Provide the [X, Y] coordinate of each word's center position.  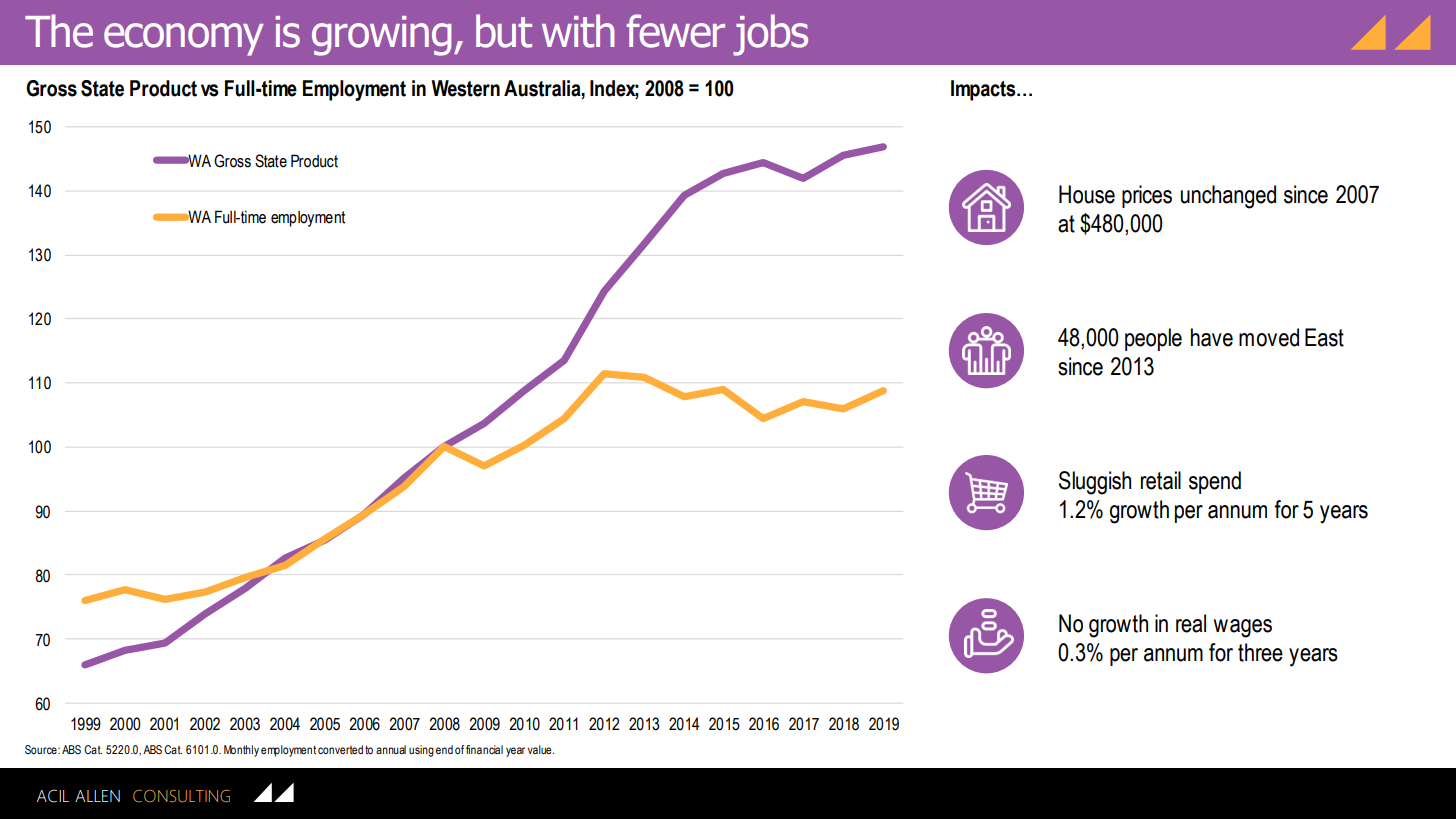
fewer [675, 31]
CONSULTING [181, 796]
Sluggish [1095, 483]
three [1260, 652]
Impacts [984, 90]
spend [1215, 482]
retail [1161, 480]
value [541, 749]
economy [184, 39]
